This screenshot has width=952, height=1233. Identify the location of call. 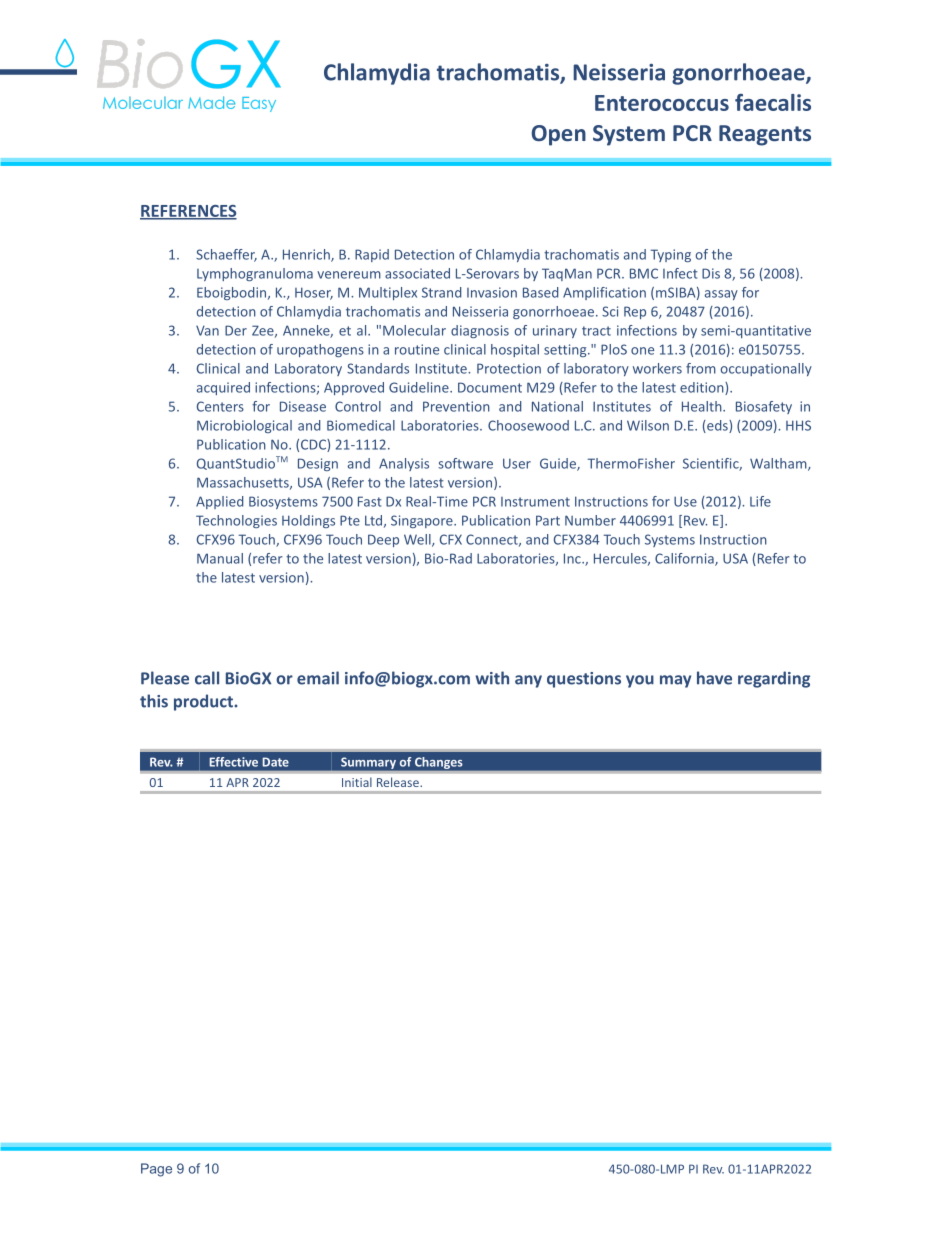
(207, 678).
